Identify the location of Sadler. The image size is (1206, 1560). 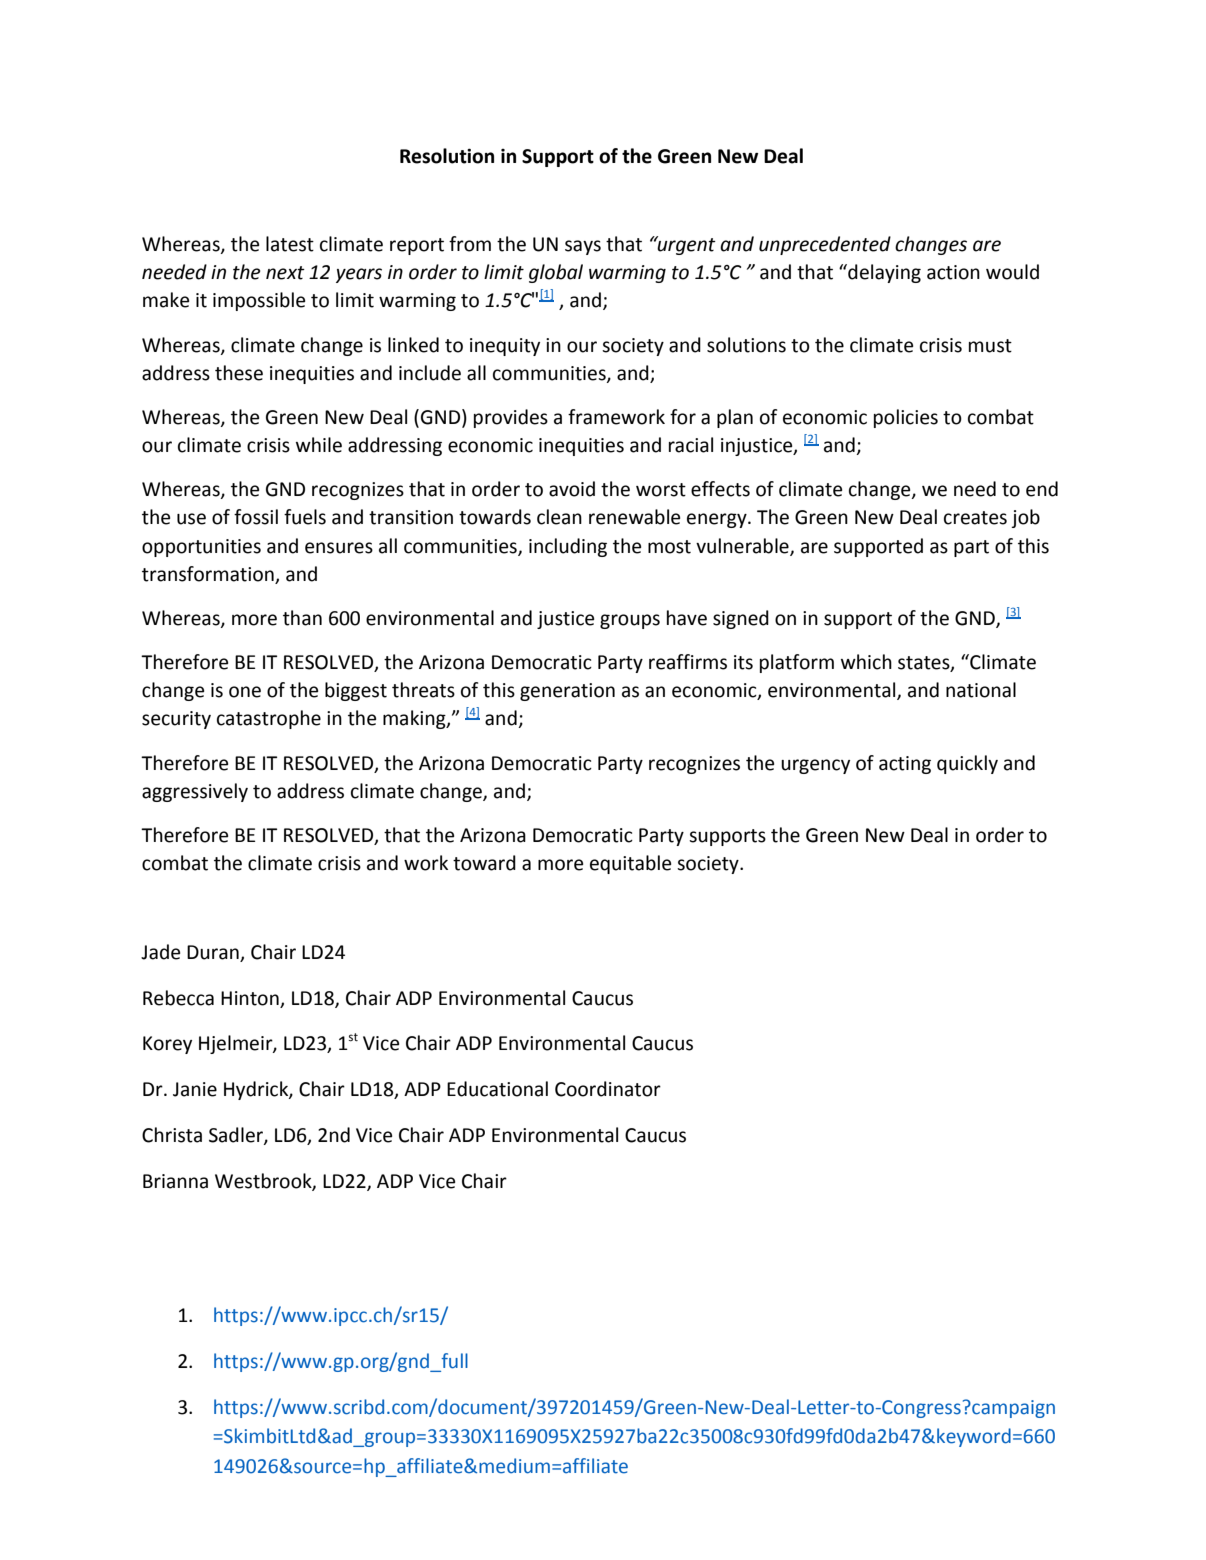
(237, 1136).
